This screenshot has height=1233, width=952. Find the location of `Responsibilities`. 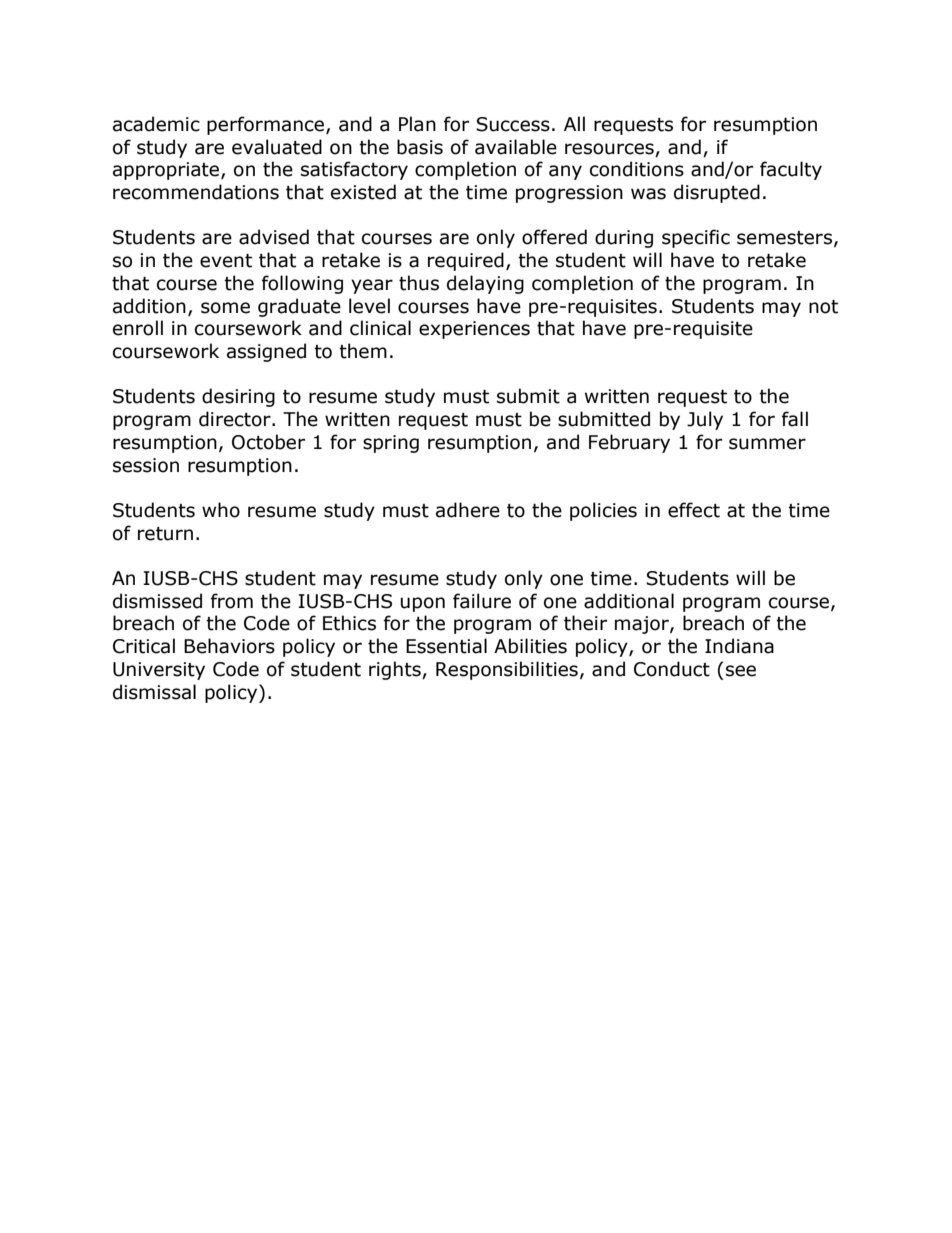

Responsibilities is located at coordinates (507, 670).
